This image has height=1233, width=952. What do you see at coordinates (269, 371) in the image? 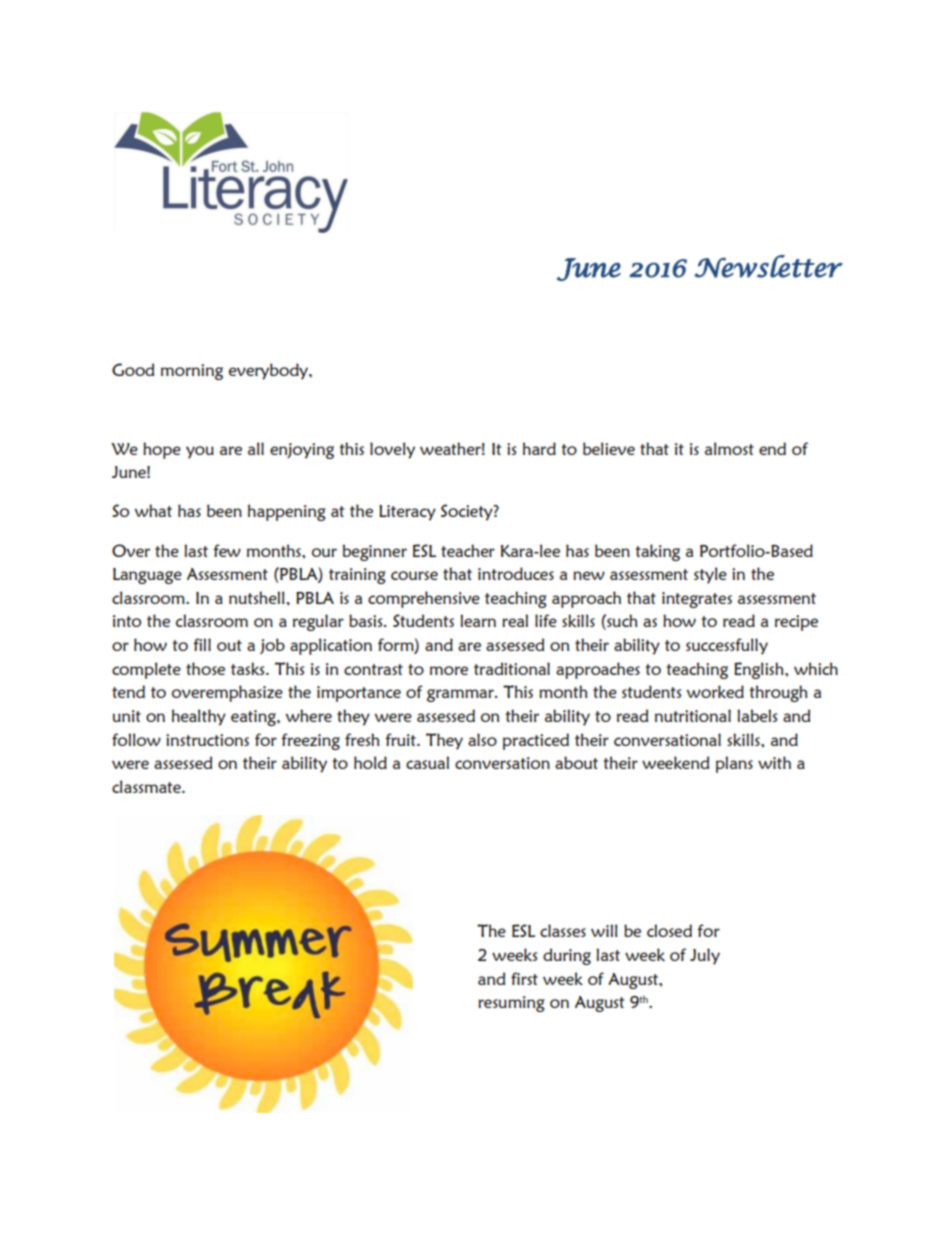
I see `everybody` at bounding box center [269, 371].
